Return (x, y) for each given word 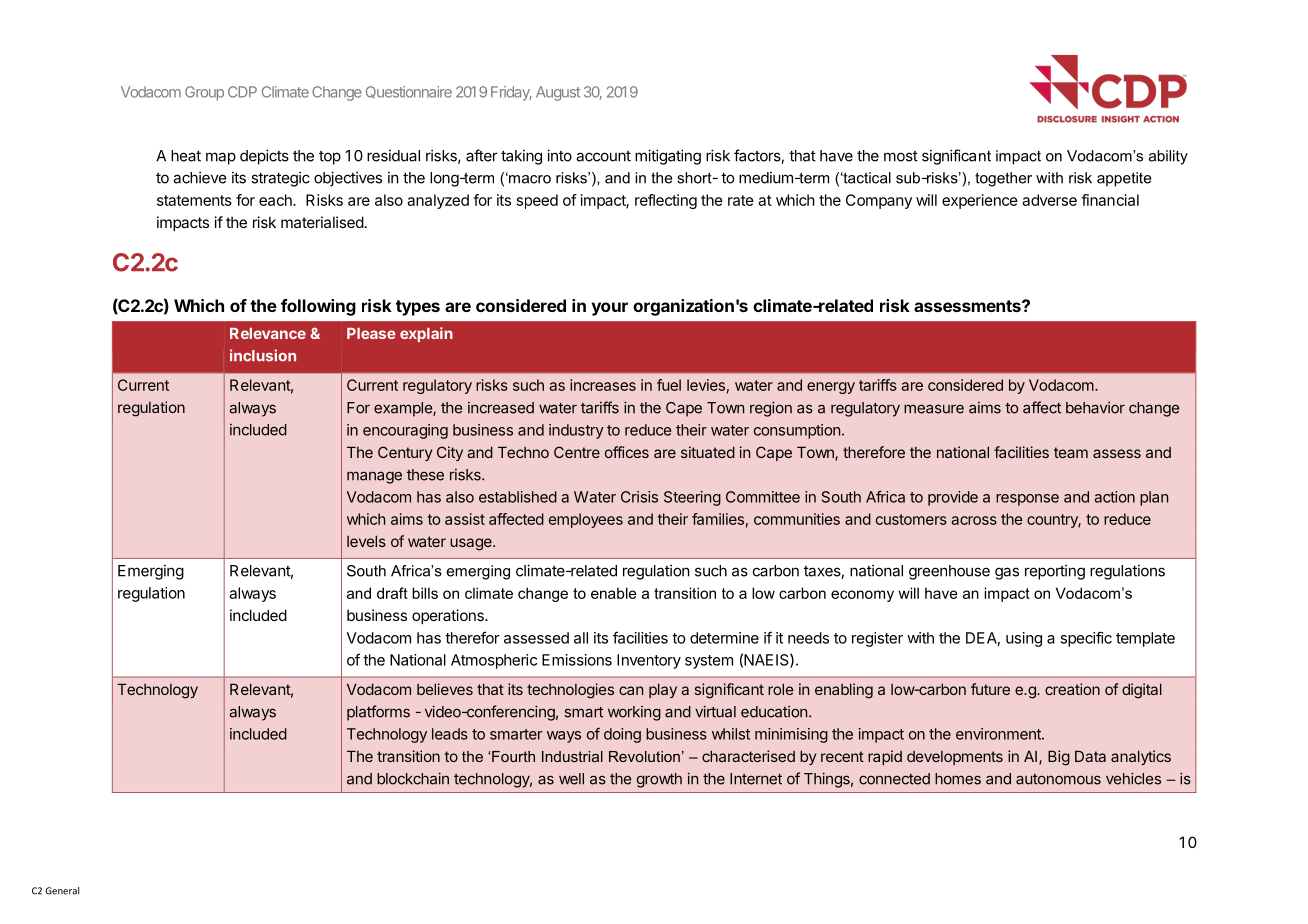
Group (204, 93)
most (901, 156)
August (558, 93)
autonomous (1058, 779)
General (62, 891)
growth (659, 780)
